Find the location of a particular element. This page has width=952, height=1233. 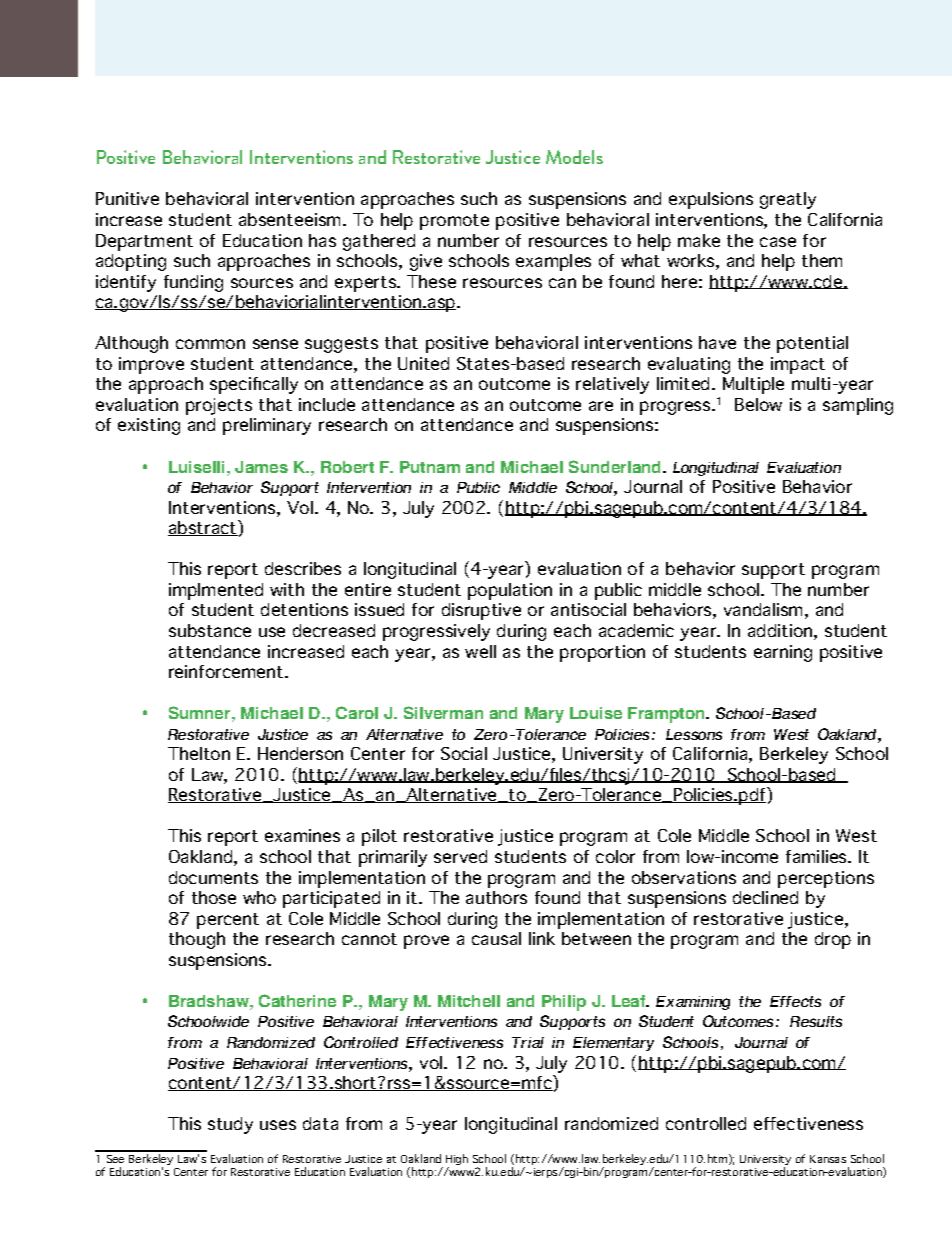

earning is located at coordinates (783, 653).
